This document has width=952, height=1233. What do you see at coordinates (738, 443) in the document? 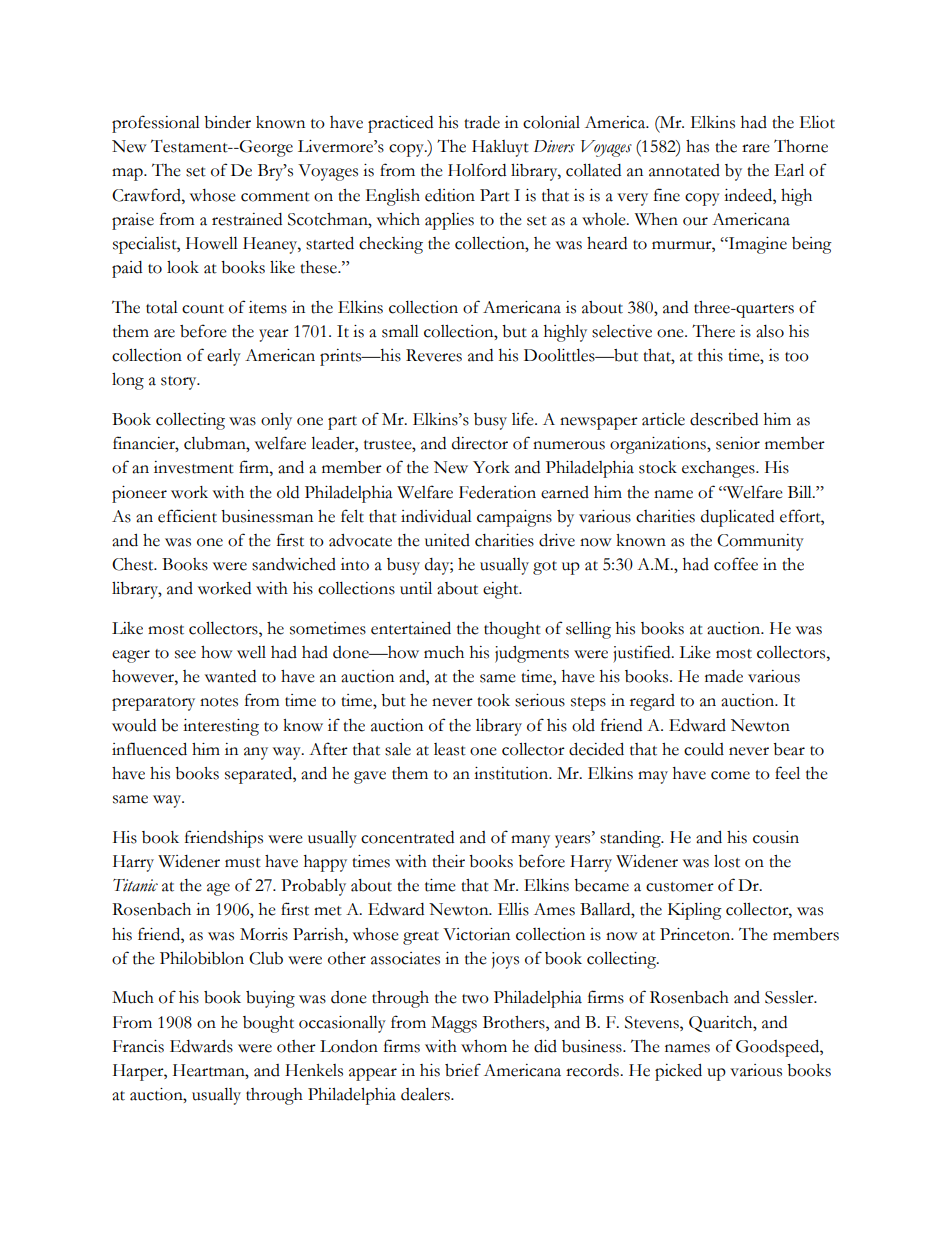
I see `senior` at bounding box center [738, 443].
